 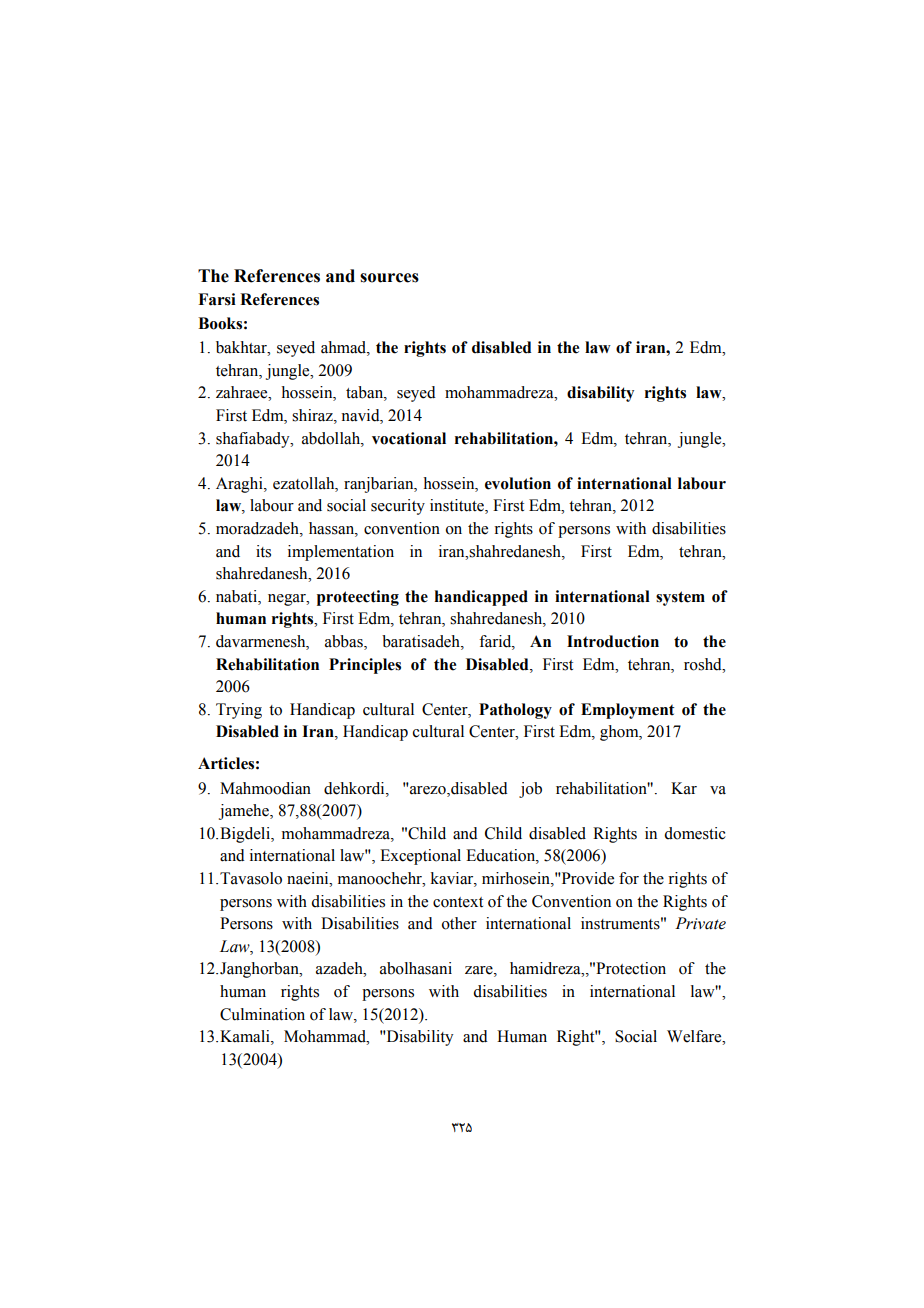 I want to click on Culmination, so click(x=262, y=1014).
